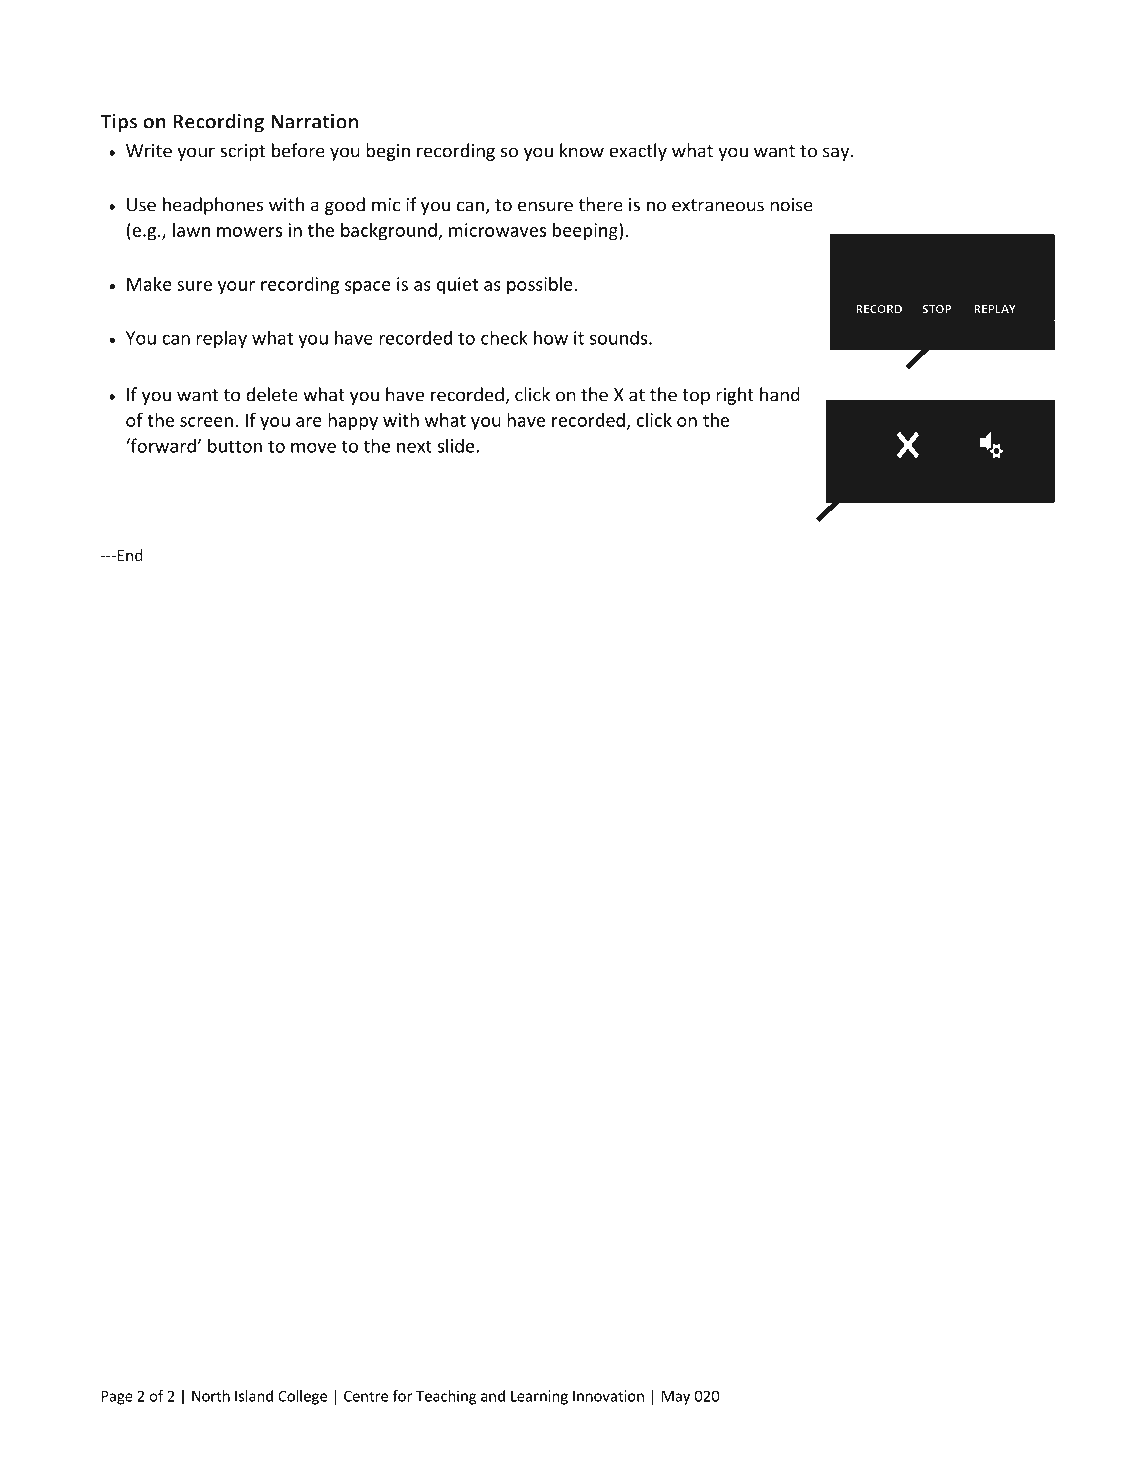 The width and height of the screenshot is (1136, 1470). I want to click on Island, so click(254, 1396).
